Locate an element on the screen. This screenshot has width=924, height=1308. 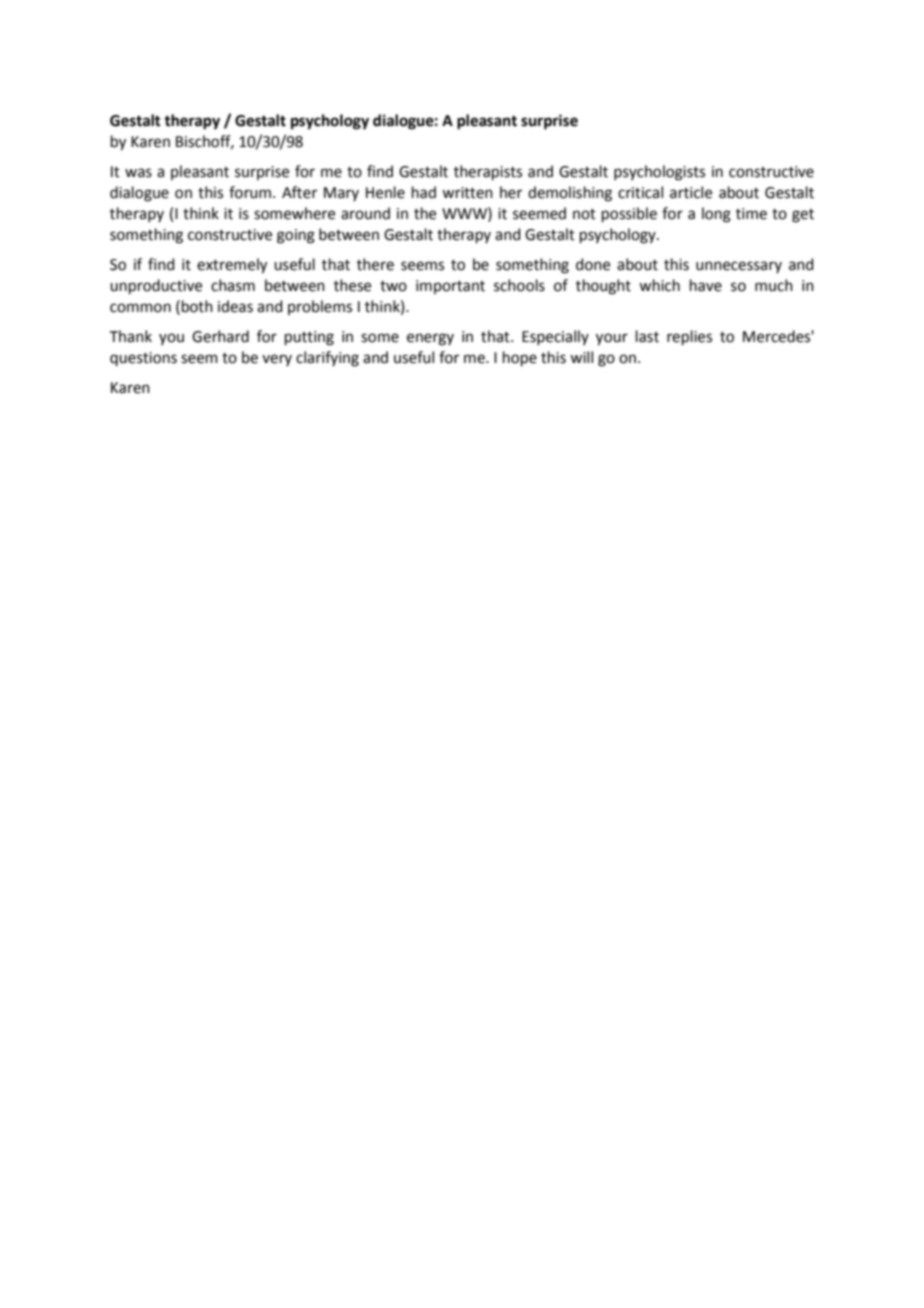
therapists is located at coordinates (488, 172).
